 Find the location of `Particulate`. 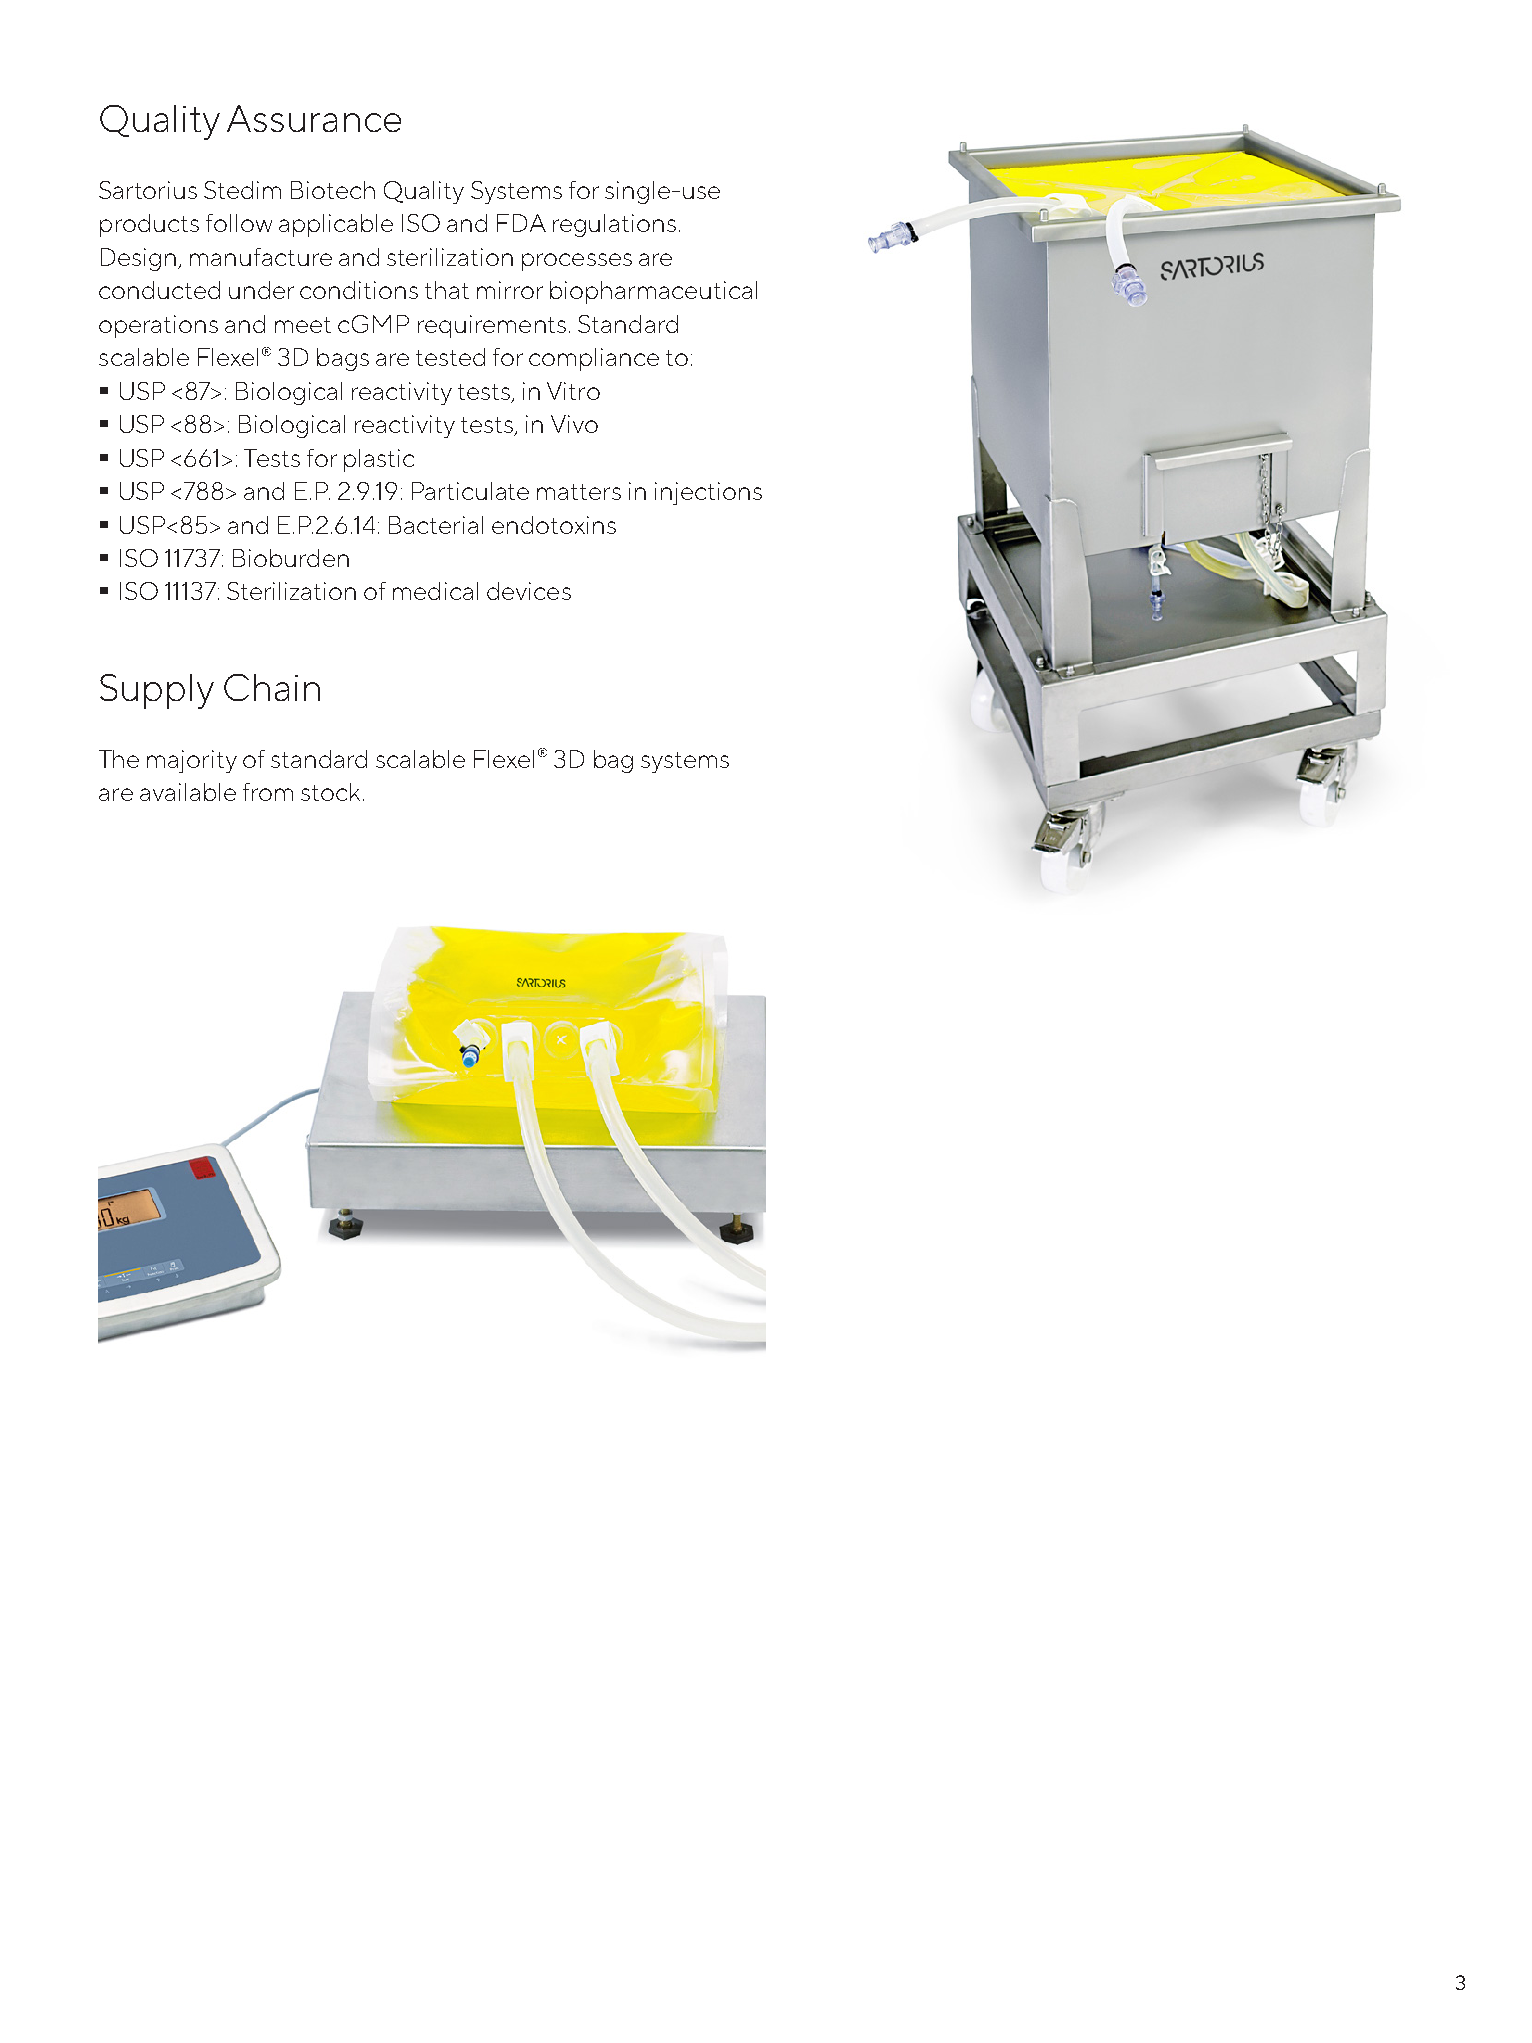

Particulate is located at coordinates (470, 491).
